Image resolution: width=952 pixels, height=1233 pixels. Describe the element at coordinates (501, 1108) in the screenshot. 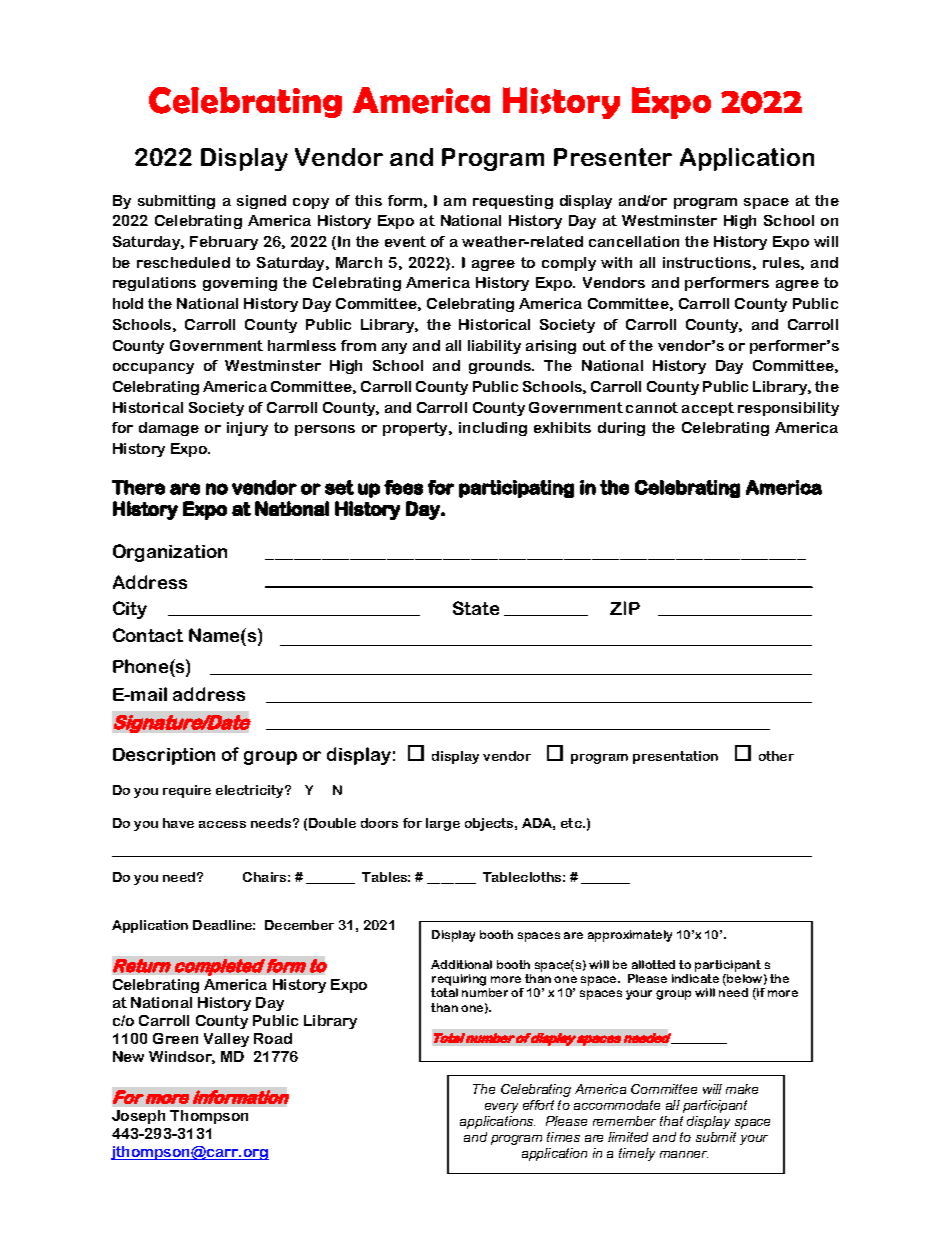

I see `every` at that location.
